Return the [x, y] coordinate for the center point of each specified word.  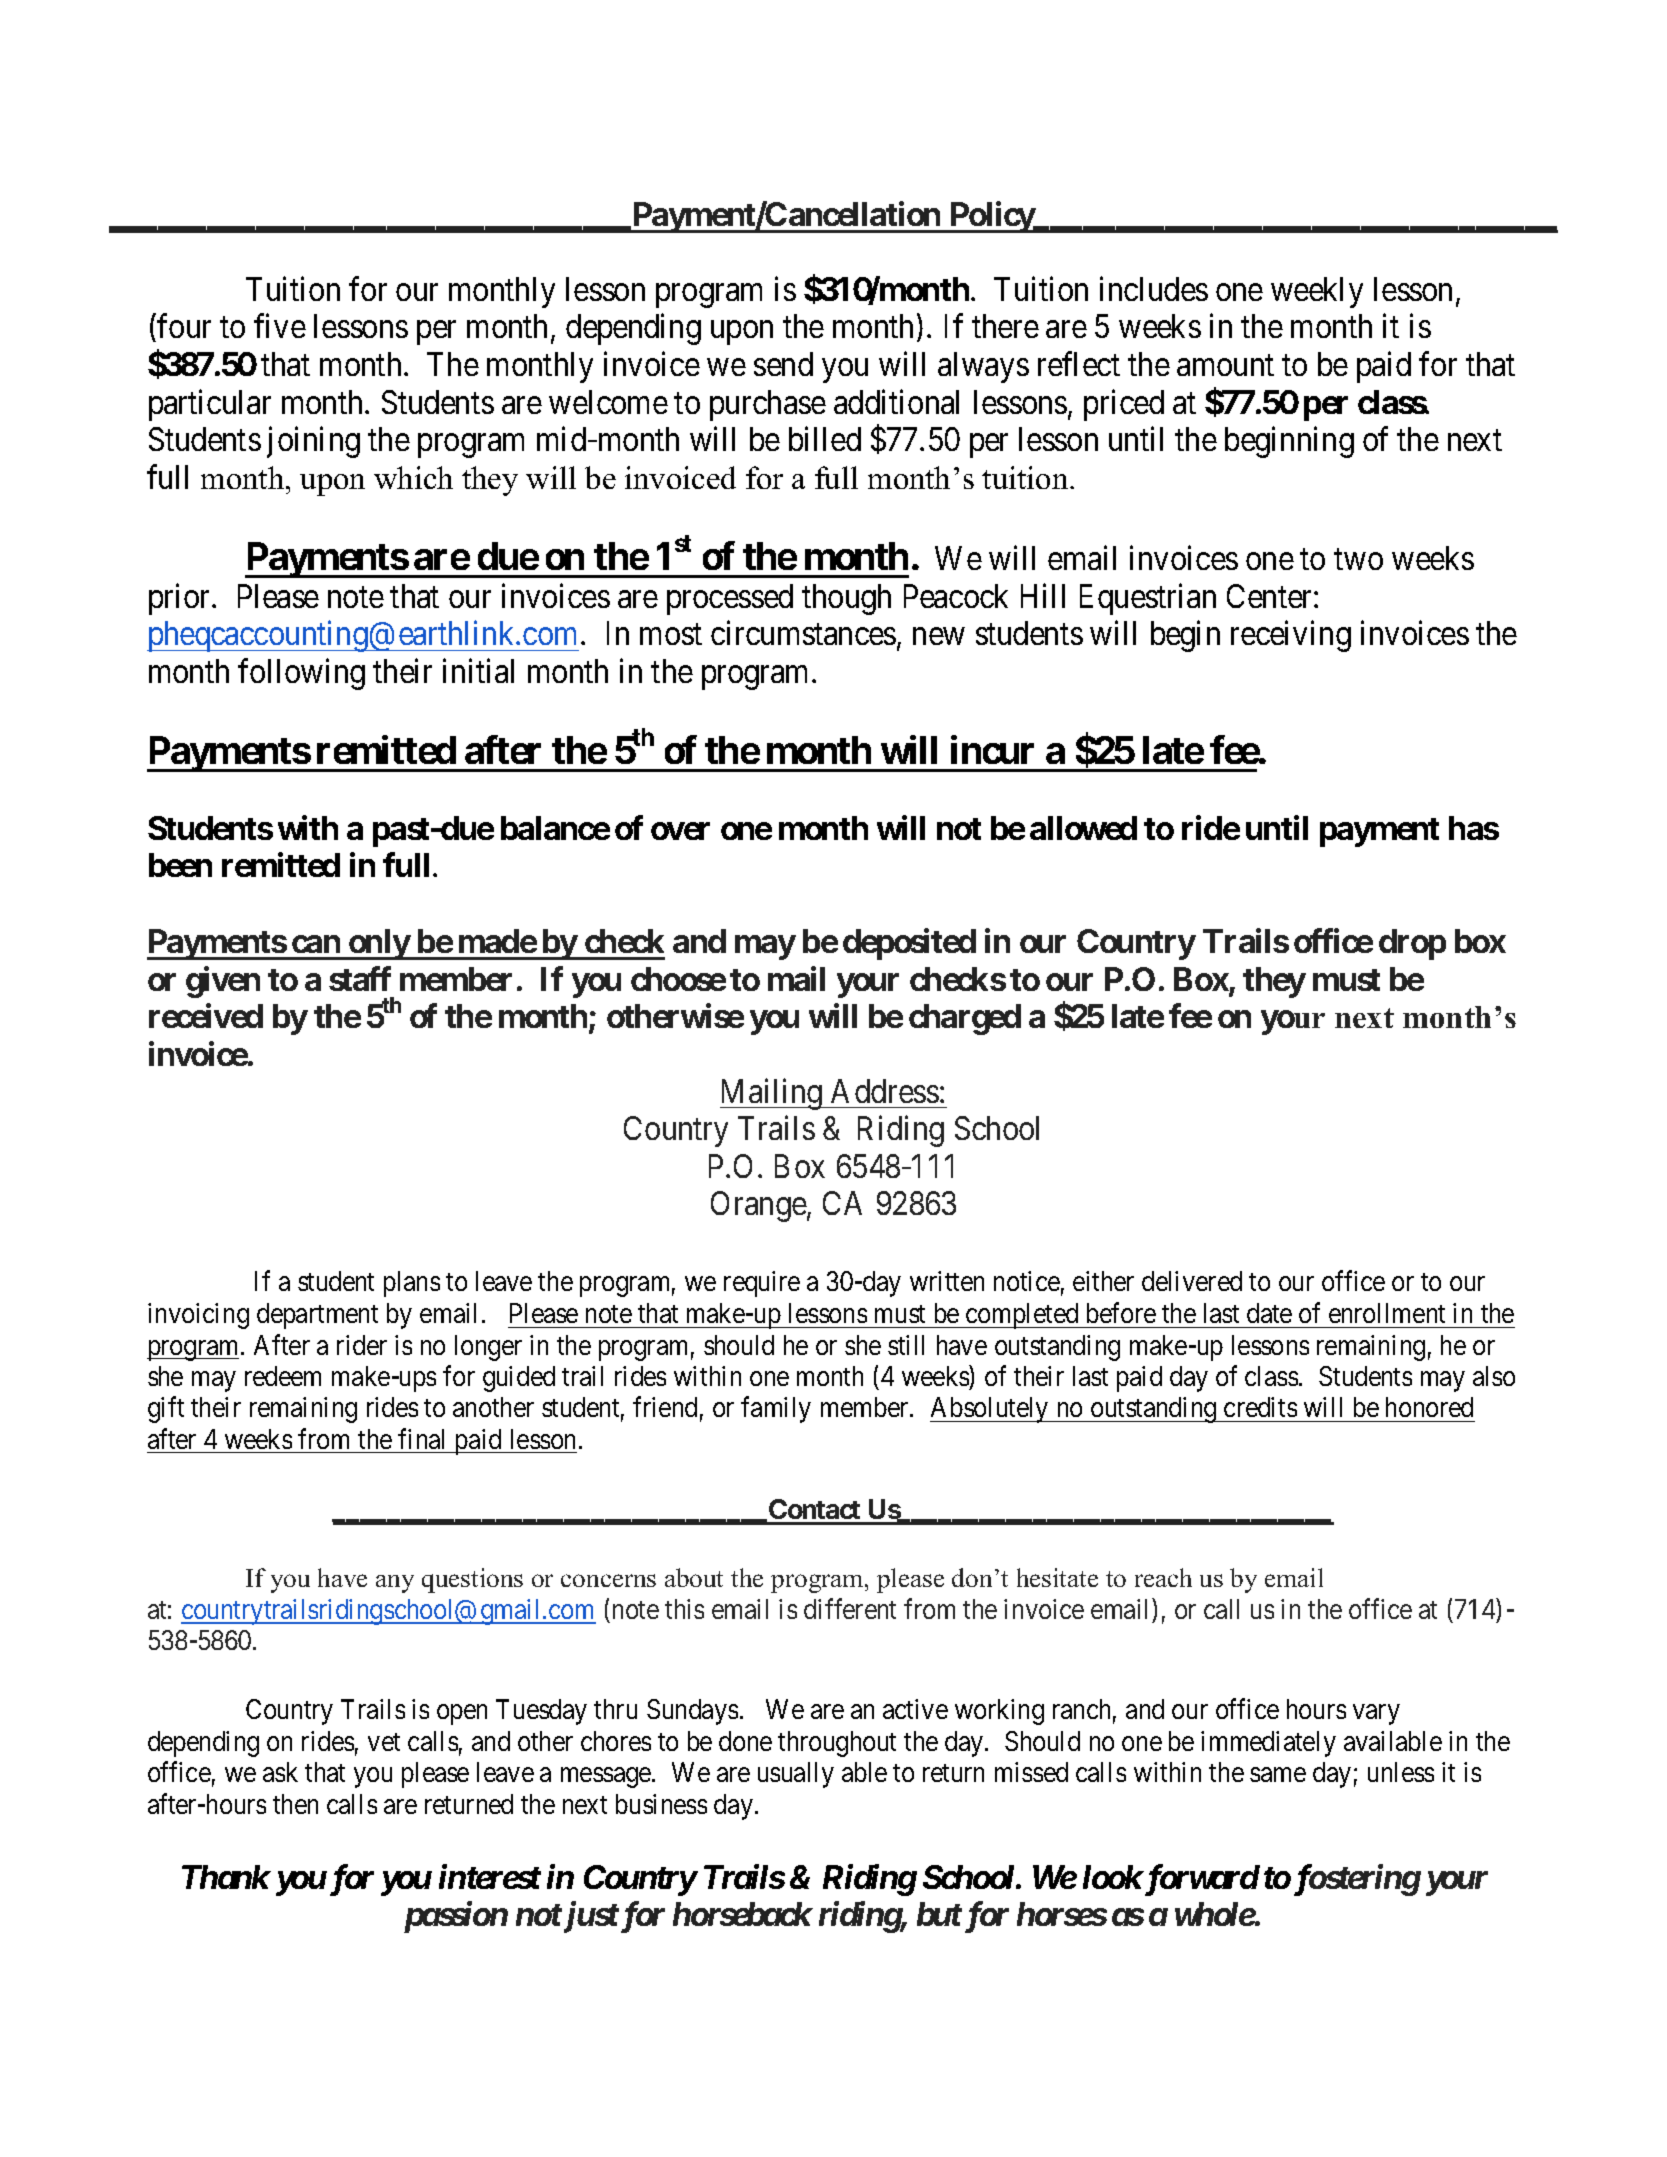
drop [1412, 944]
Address [885, 1091]
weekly [1317, 292]
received [206, 1016]
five [280, 326]
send [783, 364]
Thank [226, 1877]
